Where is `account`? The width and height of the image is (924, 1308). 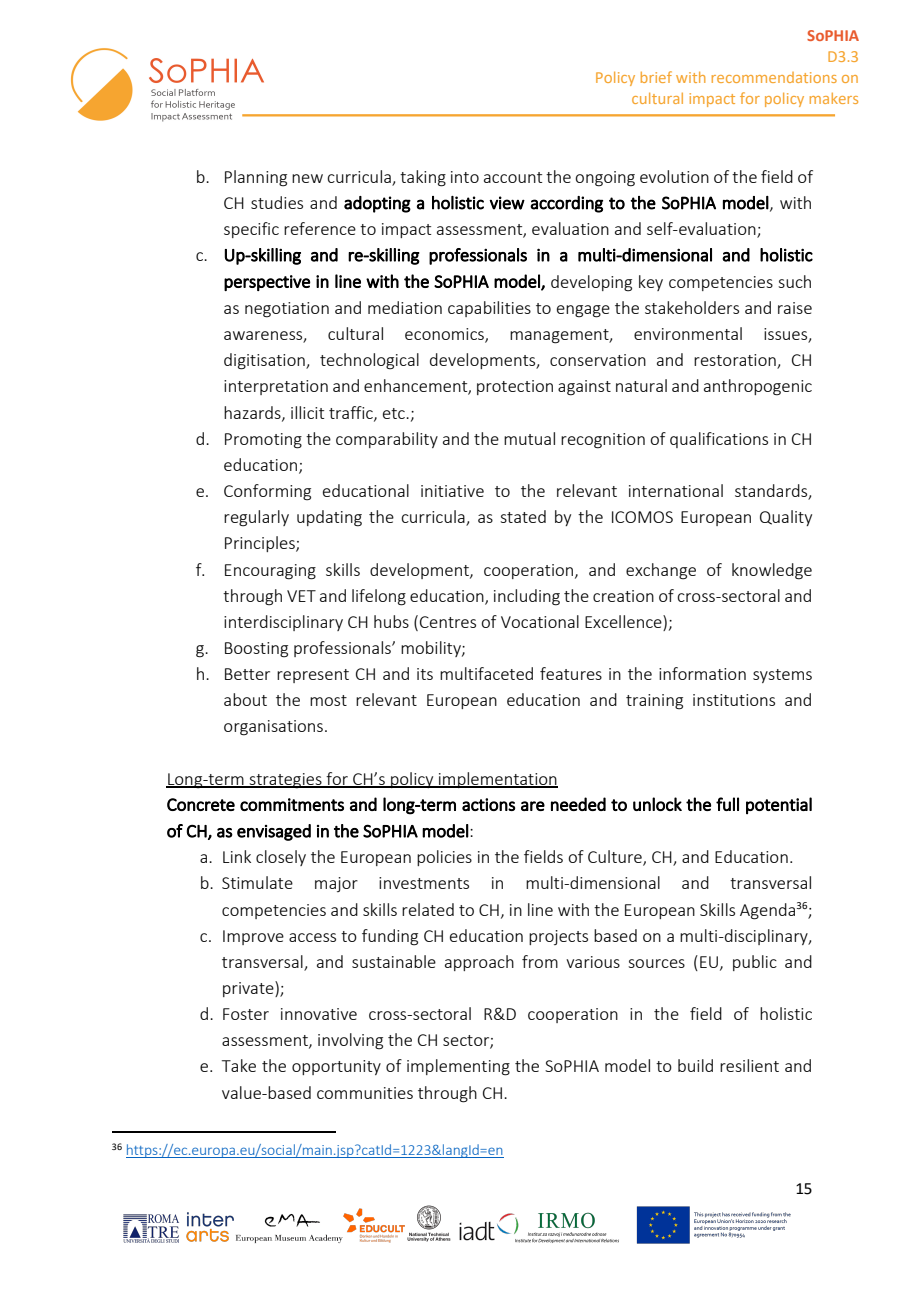 account is located at coordinates (513, 177).
